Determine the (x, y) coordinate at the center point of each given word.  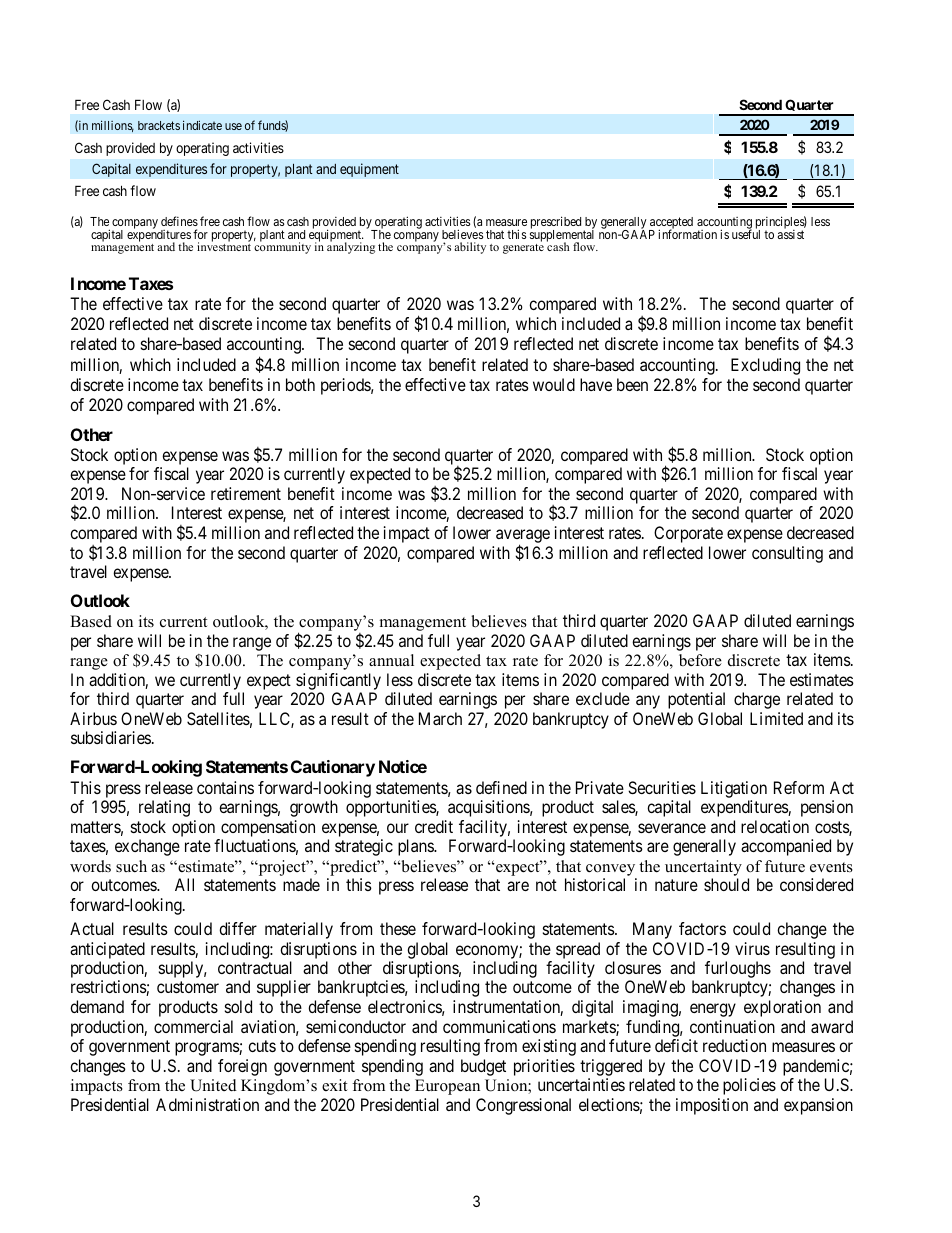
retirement (246, 493)
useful (746, 233)
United (213, 1085)
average (523, 537)
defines (179, 221)
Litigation (734, 789)
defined (501, 787)
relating (164, 808)
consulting (787, 554)
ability (470, 248)
